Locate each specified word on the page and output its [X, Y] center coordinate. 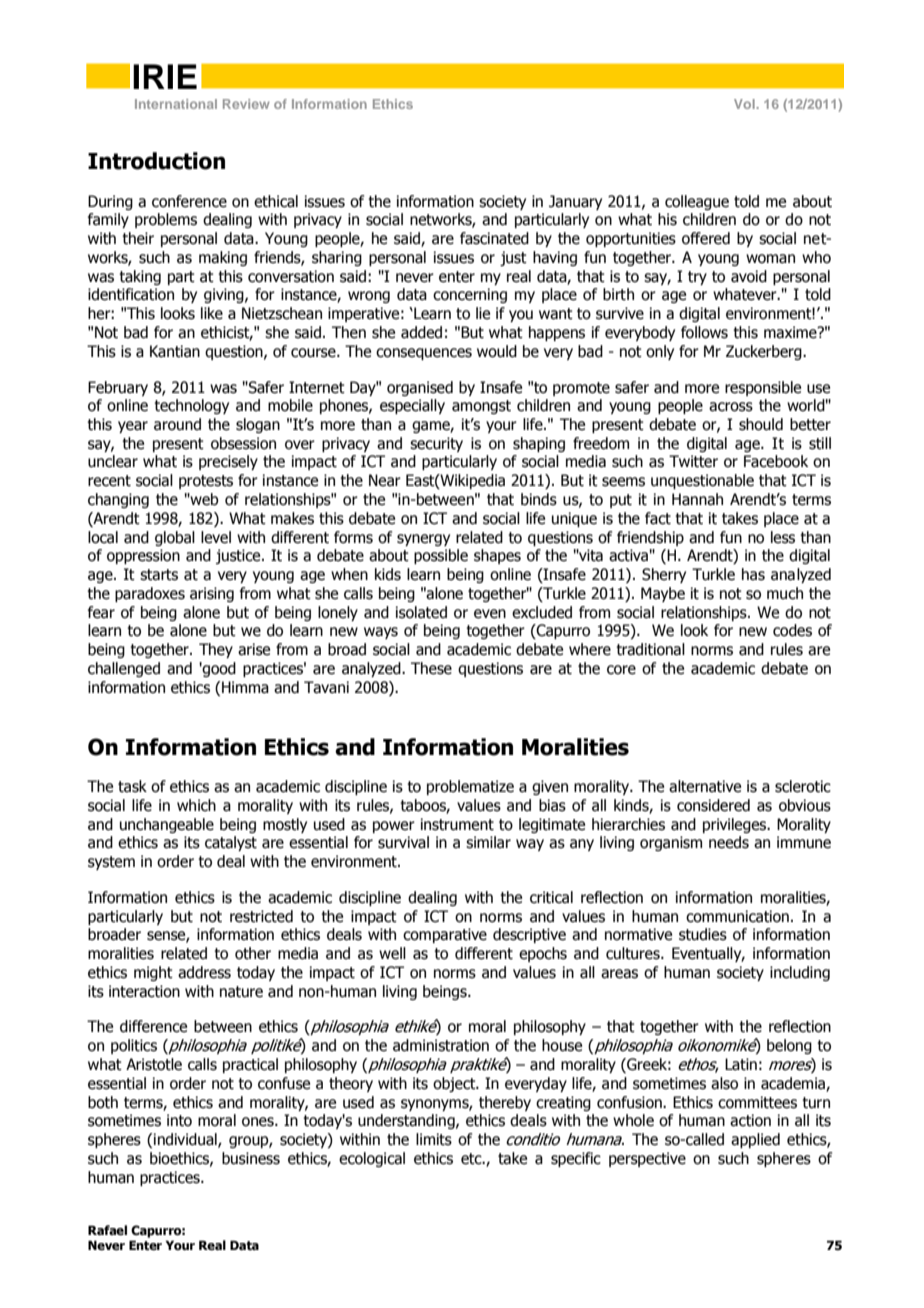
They [216, 650]
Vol [745, 104]
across [731, 407]
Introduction [156, 161]
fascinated [494, 238]
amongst [481, 407]
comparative [445, 935]
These [431, 668]
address [204, 972]
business [251, 1158]
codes [792, 630]
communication [737, 916]
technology [191, 406]
